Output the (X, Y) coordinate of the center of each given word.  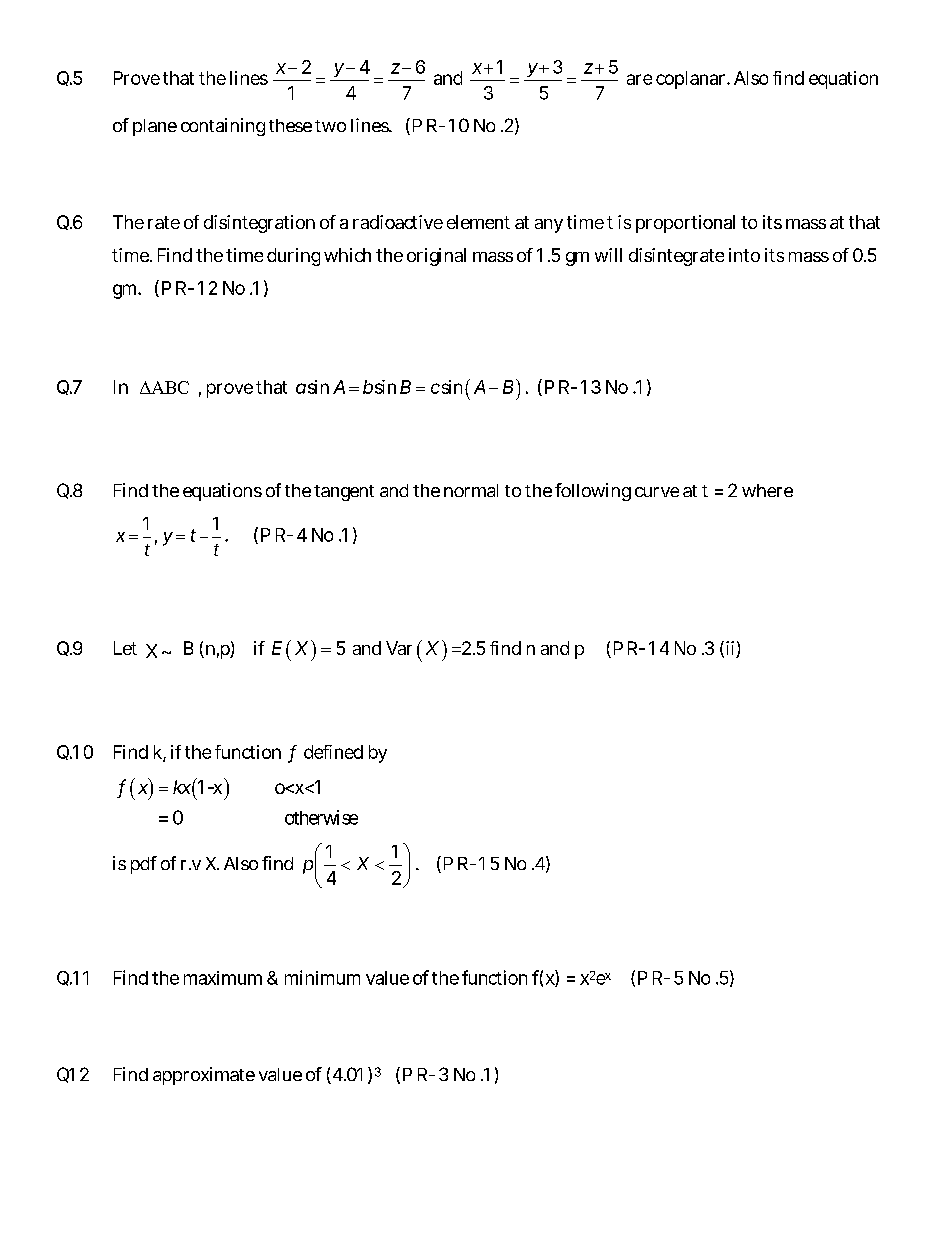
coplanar (692, 80)
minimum (322, 977)
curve (657, 492)
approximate (204, 1076)
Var (399, 648)
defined (333, 752)
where (767, 490)
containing (223, 127)
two (330, 126)
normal (471, 490)
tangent (344, 493)
